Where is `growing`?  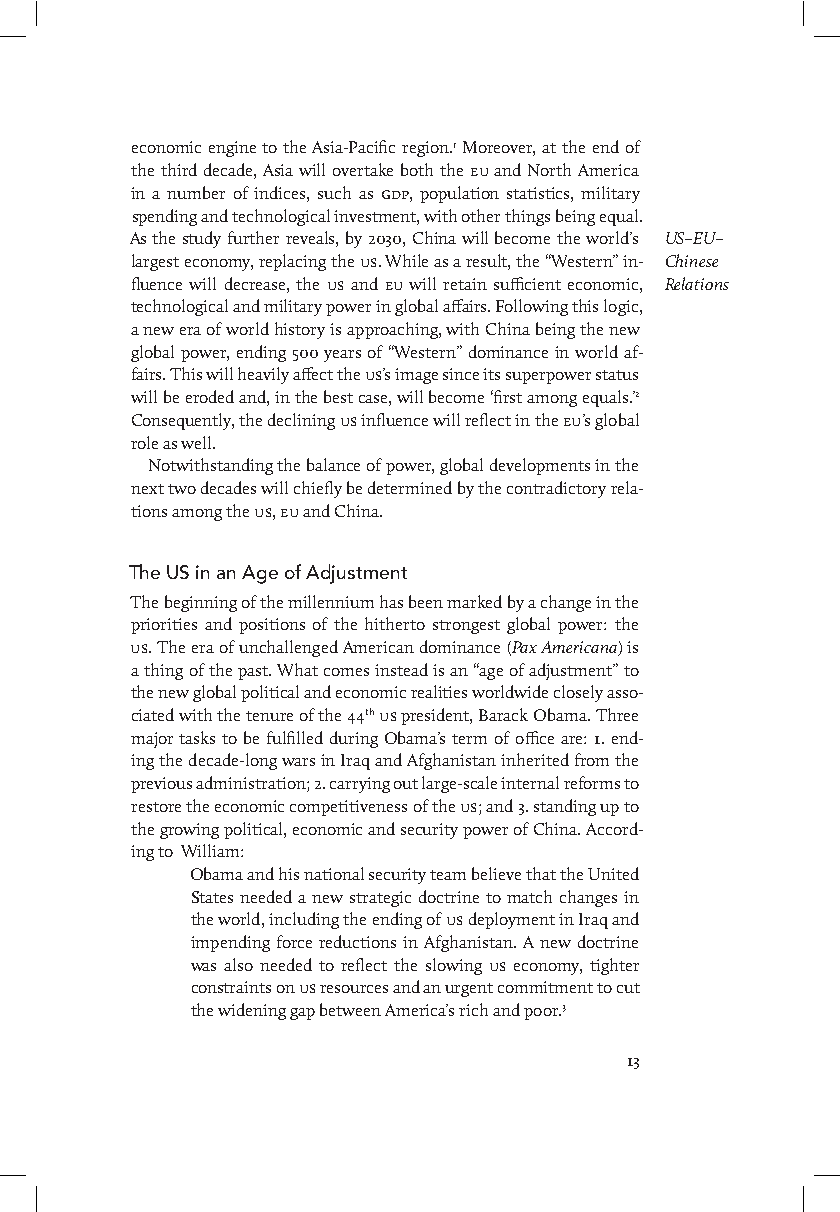
growing is located at coordinates (189, 831).
